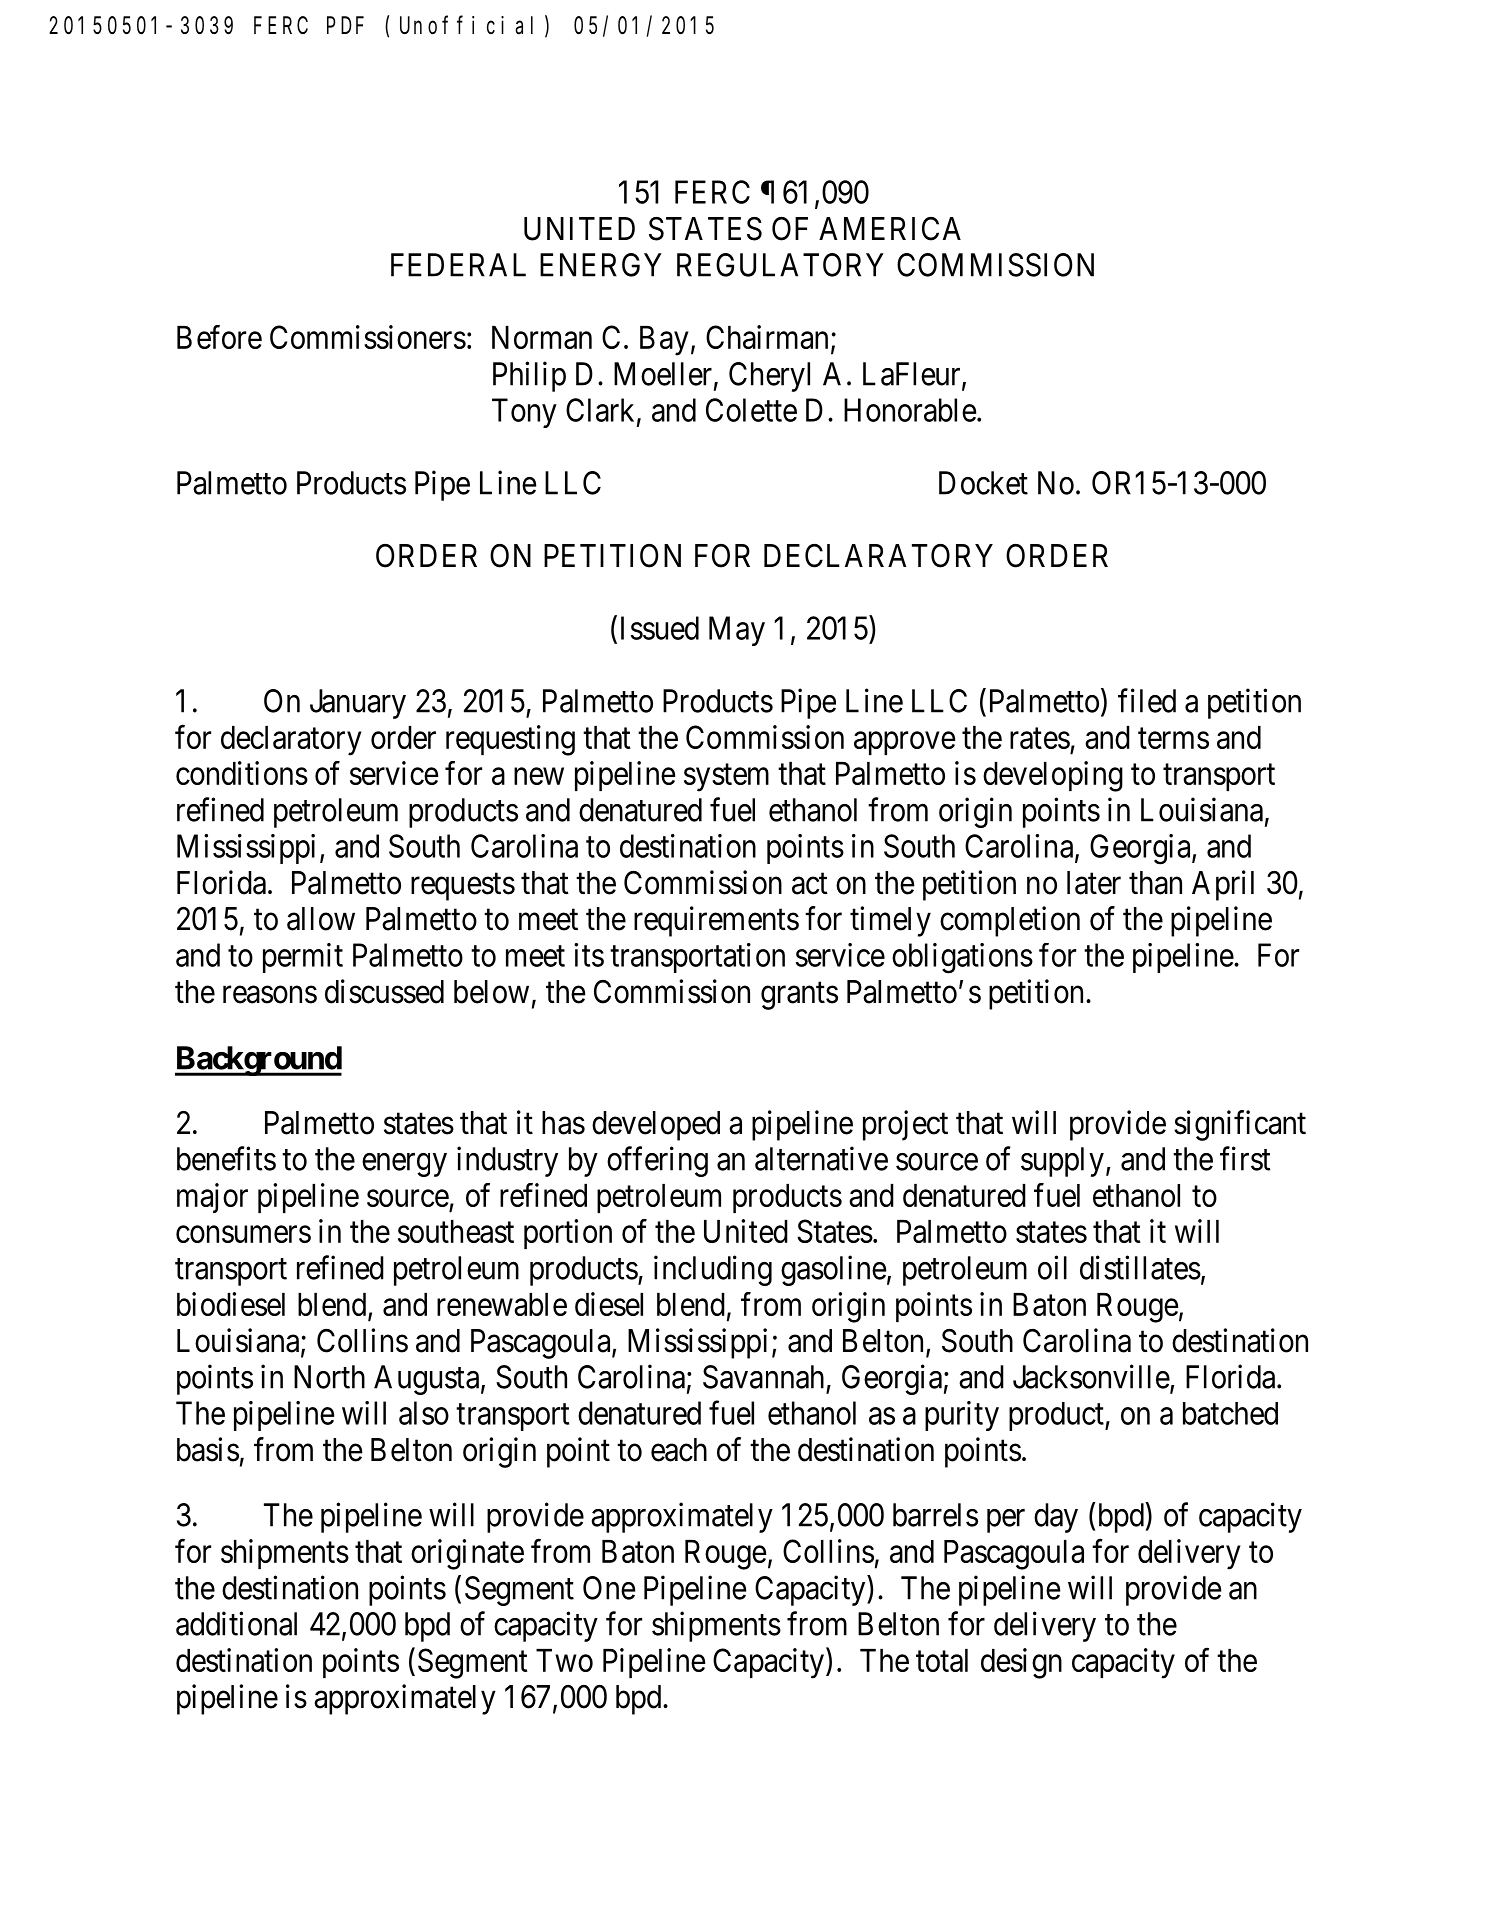 This screenshot has height=1925, width=1487. What do you see at coordinates (890, 229) in the screenshot?
I see `AMERICA` at bounding box center [890, 229].
